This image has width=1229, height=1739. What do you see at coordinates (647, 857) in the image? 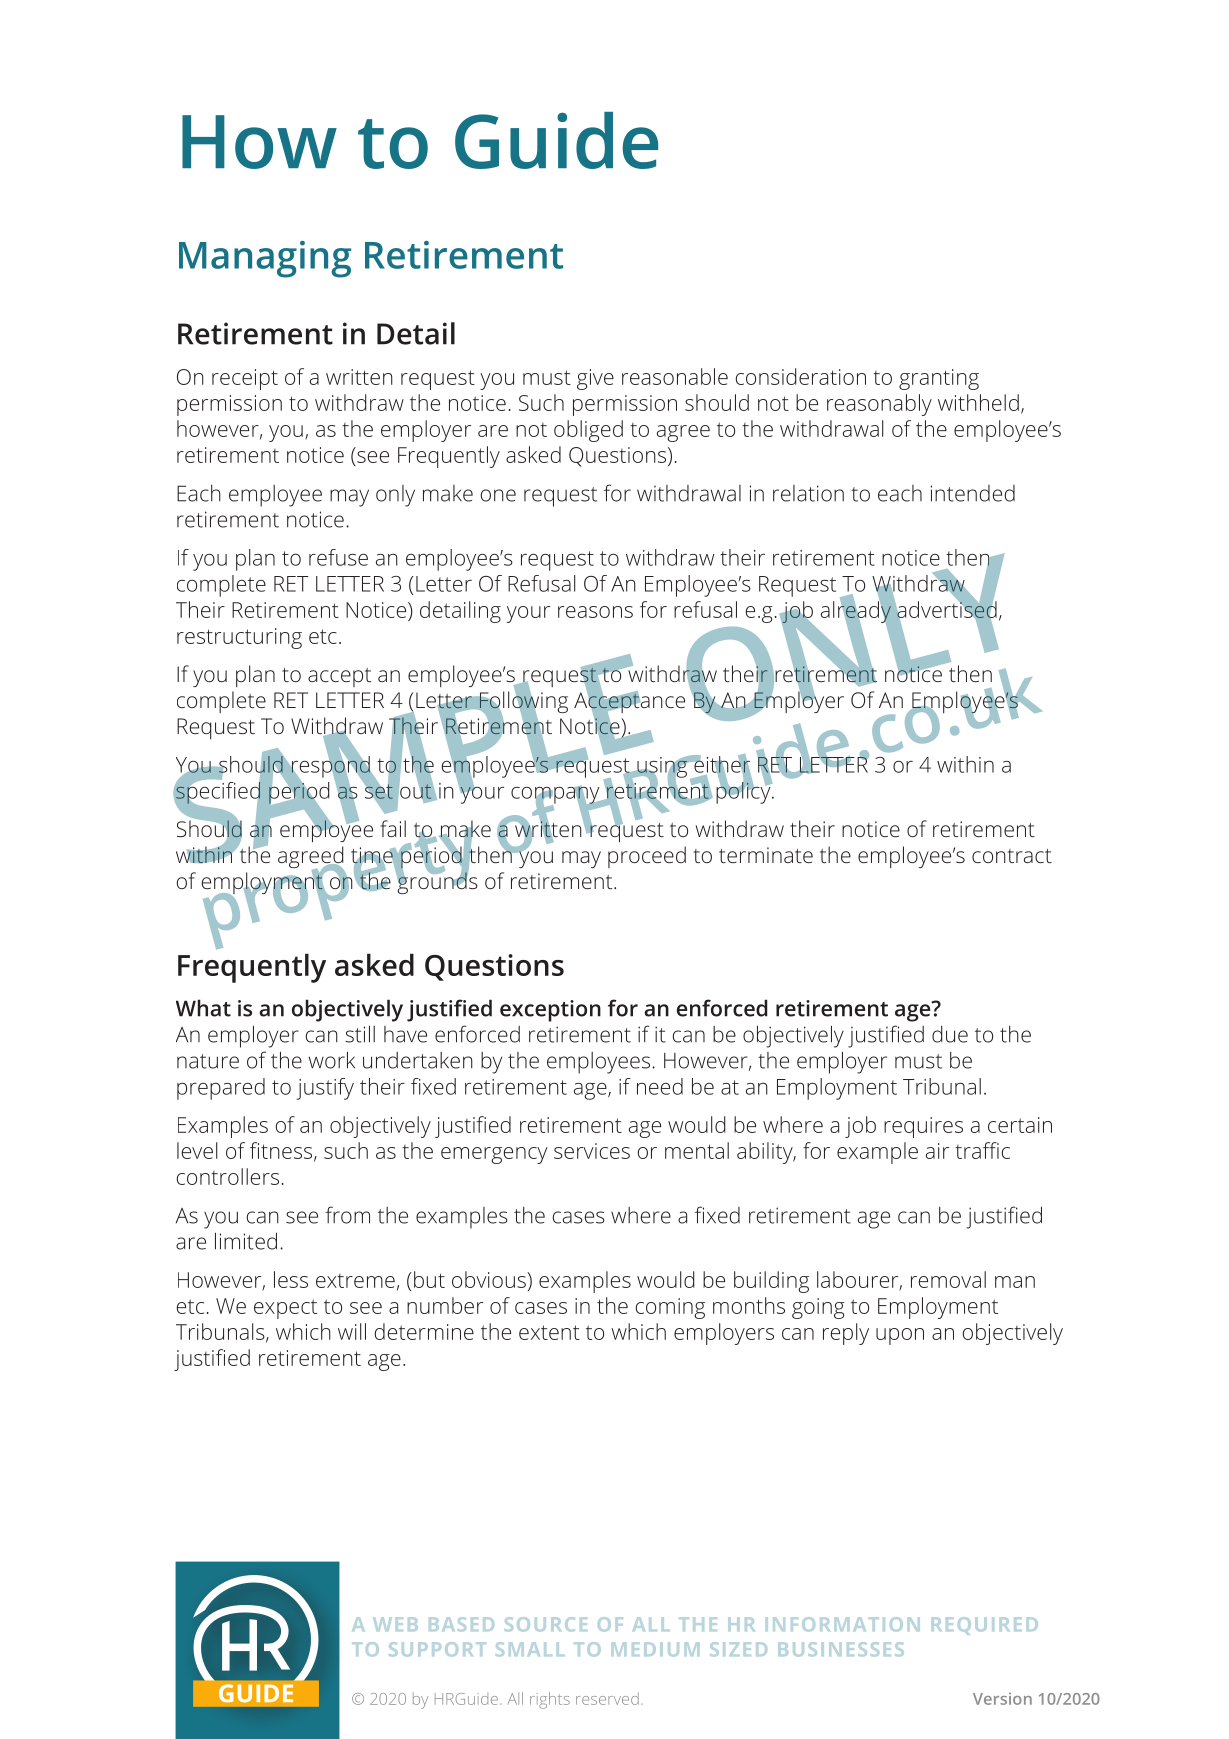
I see `proceed` at bounding box center [647, 857].
